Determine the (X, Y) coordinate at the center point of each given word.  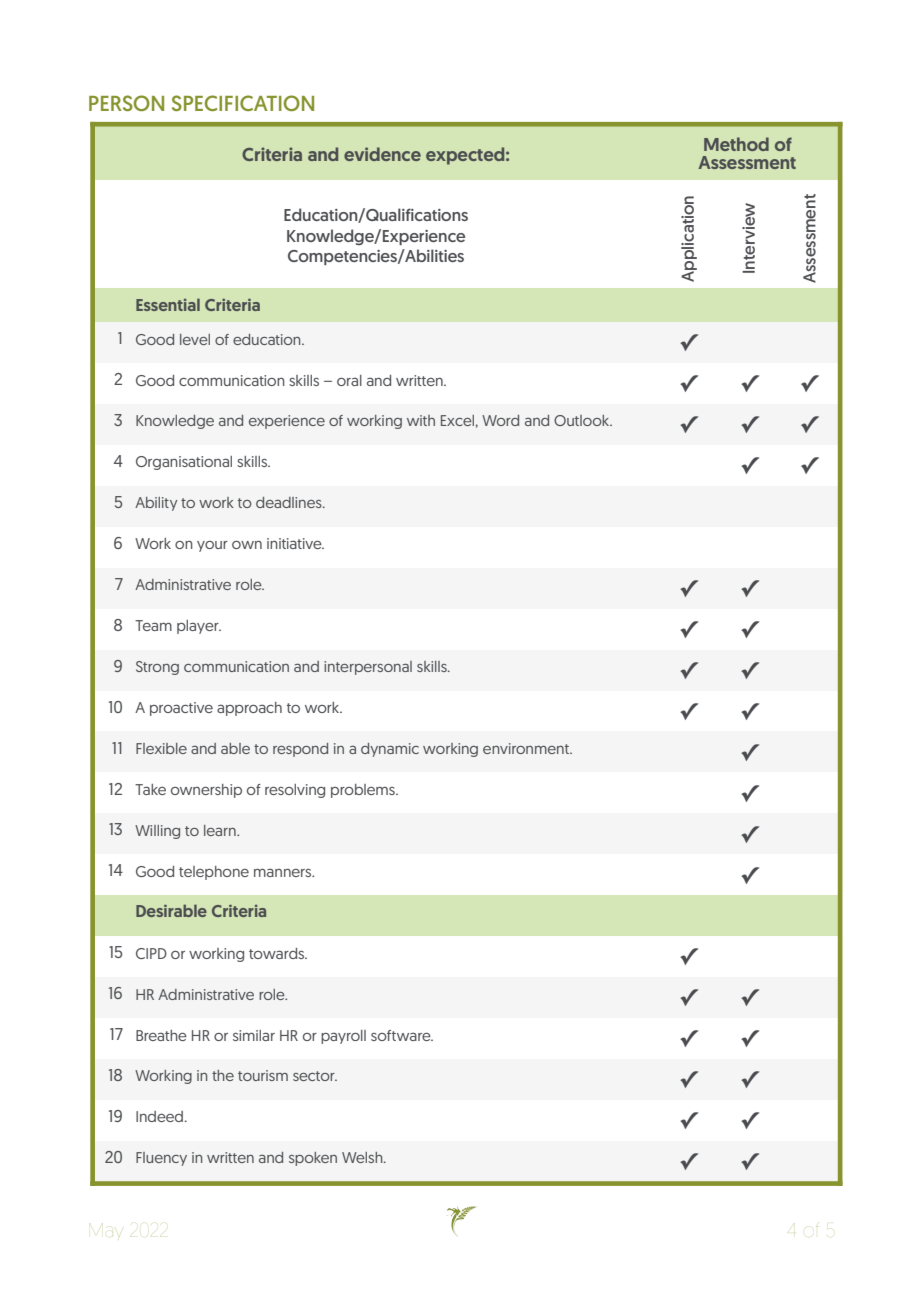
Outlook (583, 420)
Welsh (363, 1157)
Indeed (161, 1116)
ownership (206, 791)
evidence (382, 154)
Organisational (184, 463)
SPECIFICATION (243, 103)
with (421, 420)
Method (736, 144)
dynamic (390, 750)
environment (527, 748)
